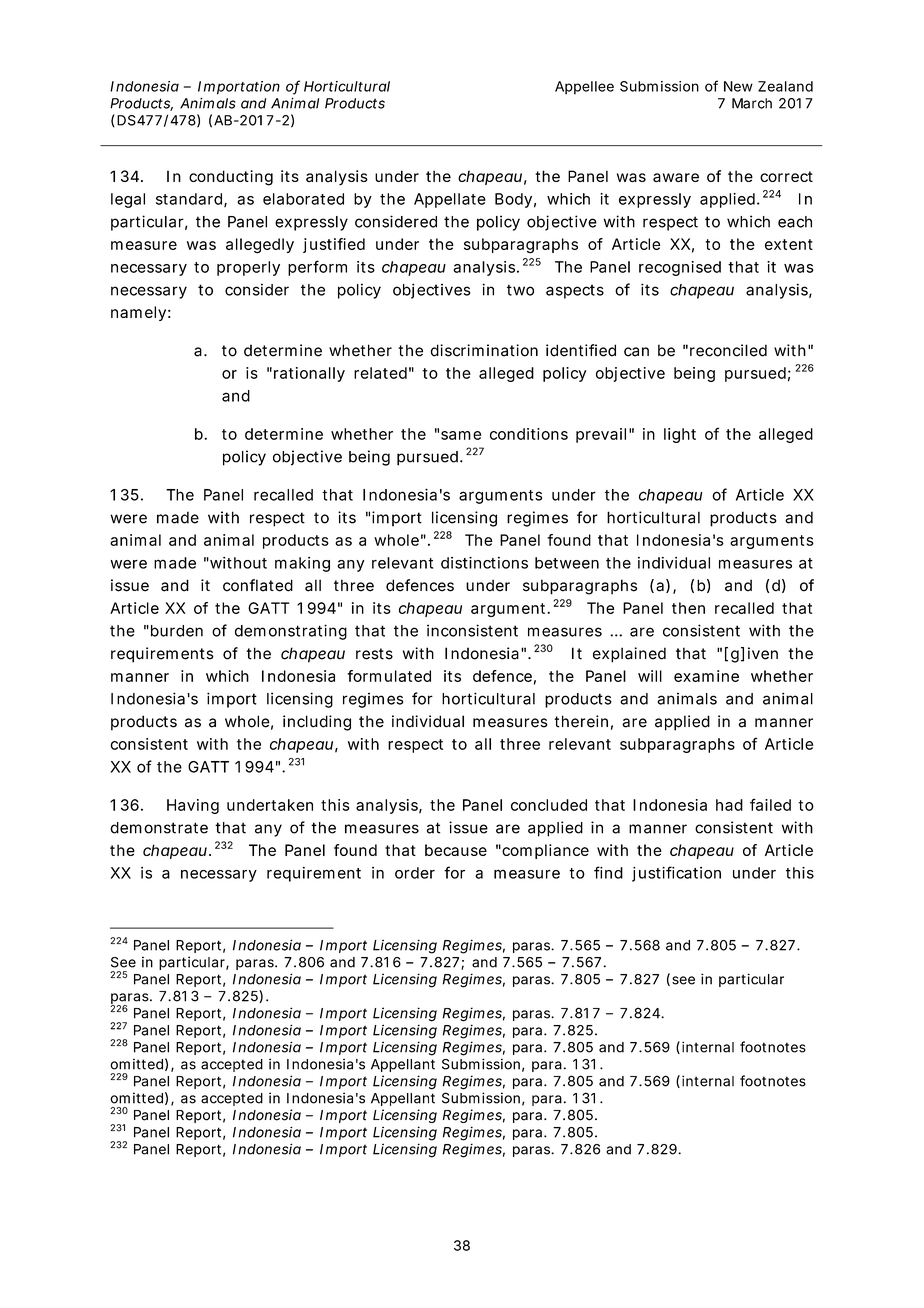  I want to click on burden, so click(177, 631).
